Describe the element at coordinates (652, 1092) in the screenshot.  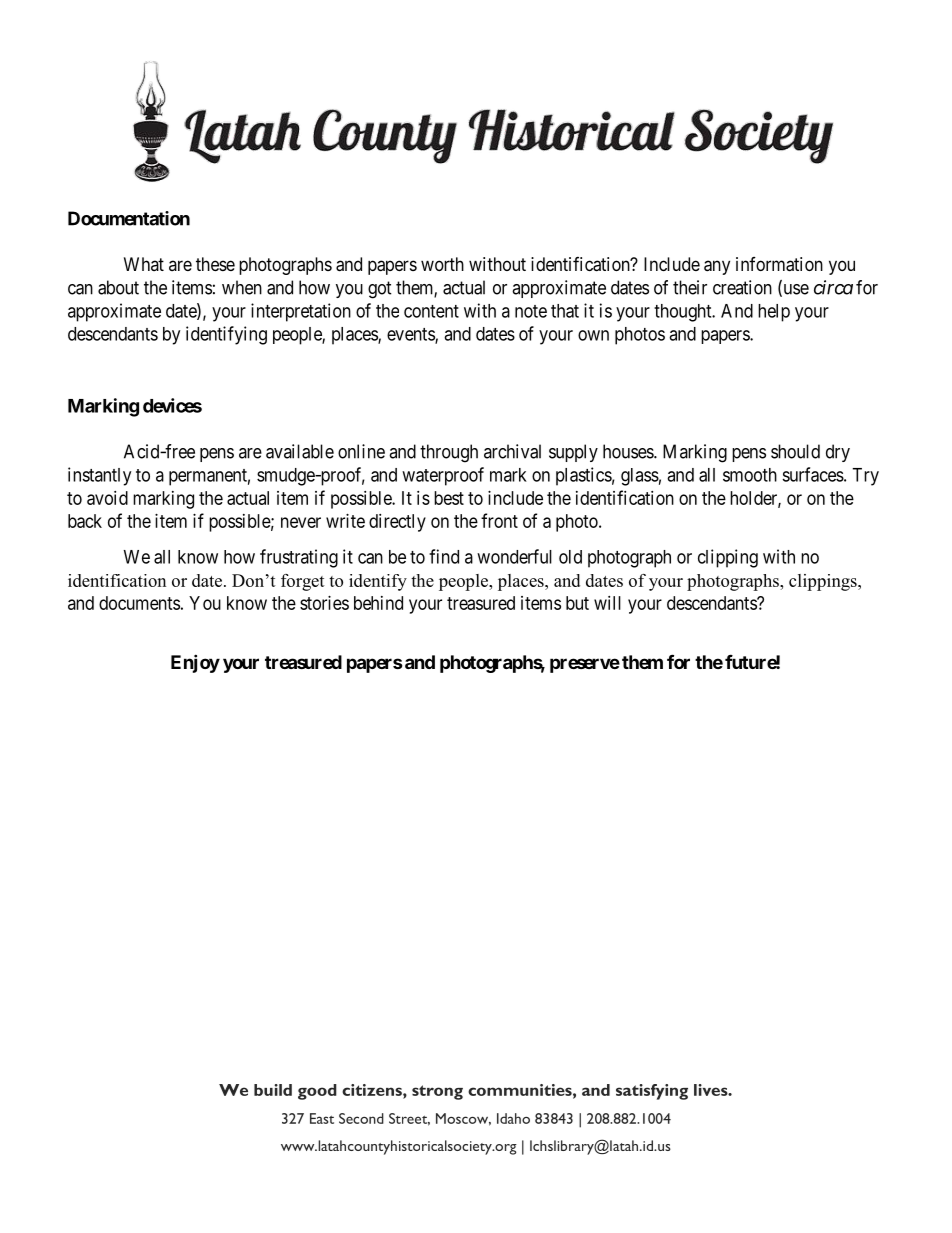
I see `satisfying` at that location.
